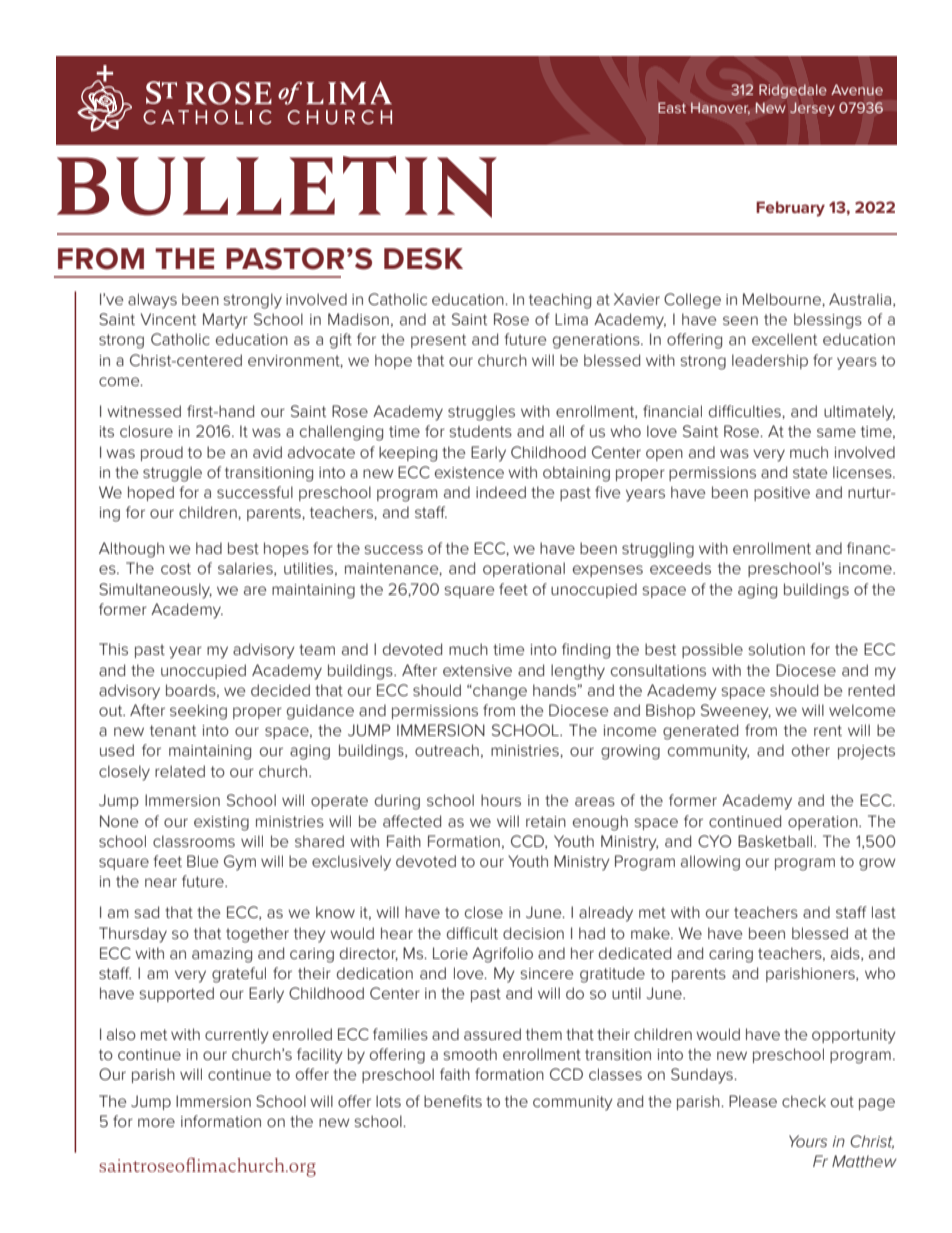 This screenshot has width=952, height=1233. What do you see at coordinates (477, 670) in the screenshot?
I see `extensive` at bounding box center [477, 670].
